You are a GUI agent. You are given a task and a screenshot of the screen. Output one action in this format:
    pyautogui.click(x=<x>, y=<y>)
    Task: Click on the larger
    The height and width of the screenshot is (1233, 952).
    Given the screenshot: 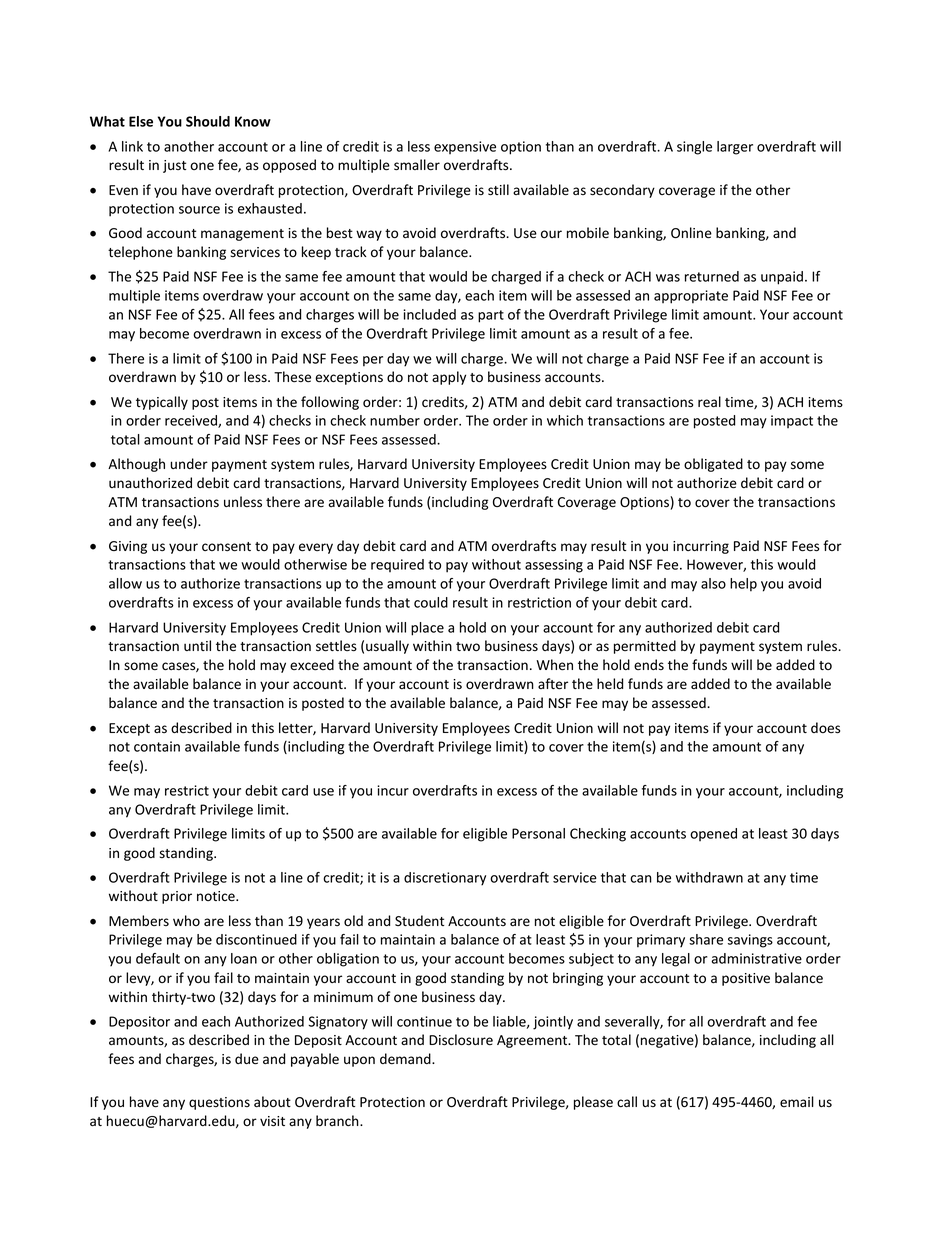 What is the action you would take?
    pyautogui.click(x=735, y=148)
